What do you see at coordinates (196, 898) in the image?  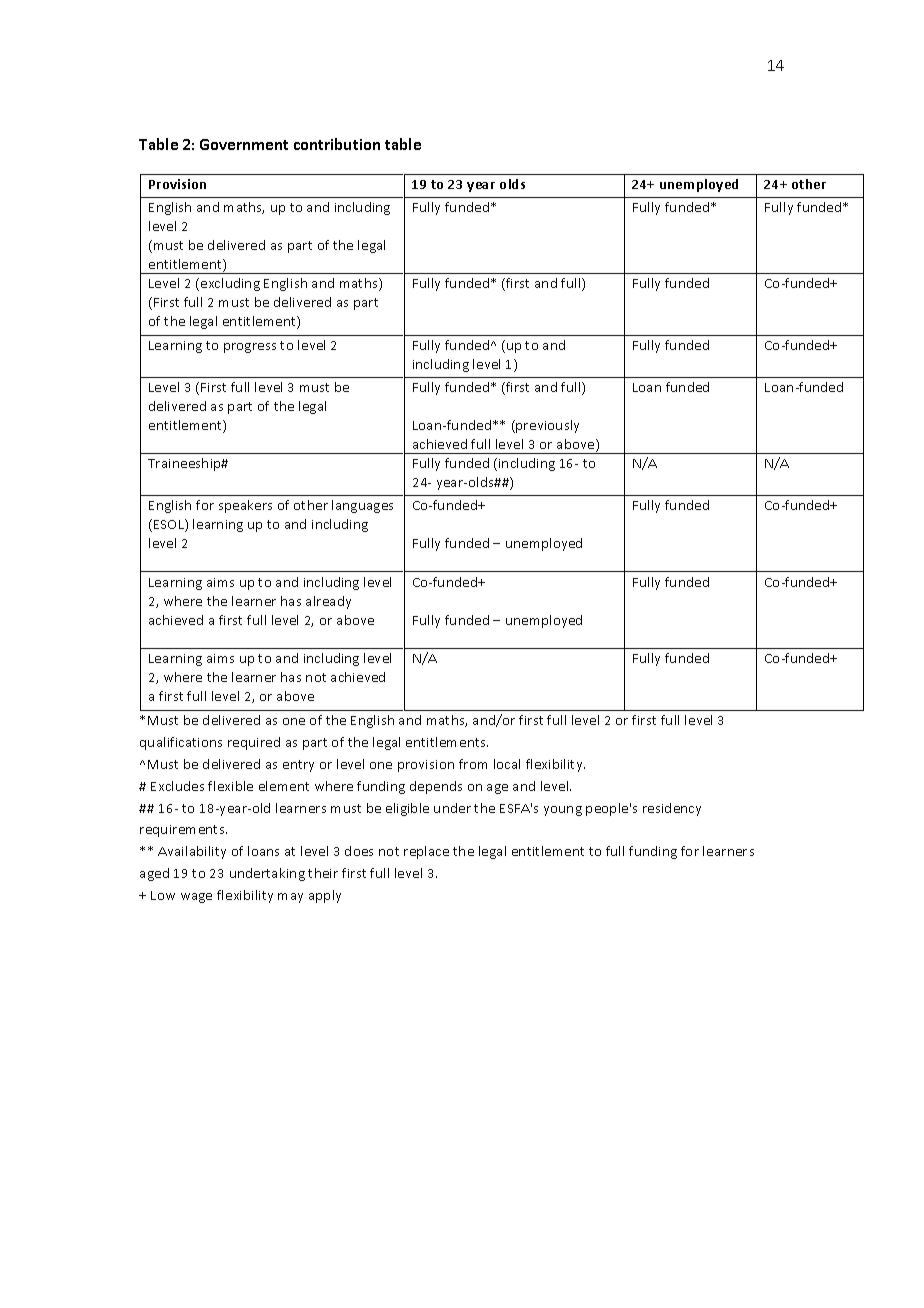 I see `wage` at bounding box center [196, 898].
